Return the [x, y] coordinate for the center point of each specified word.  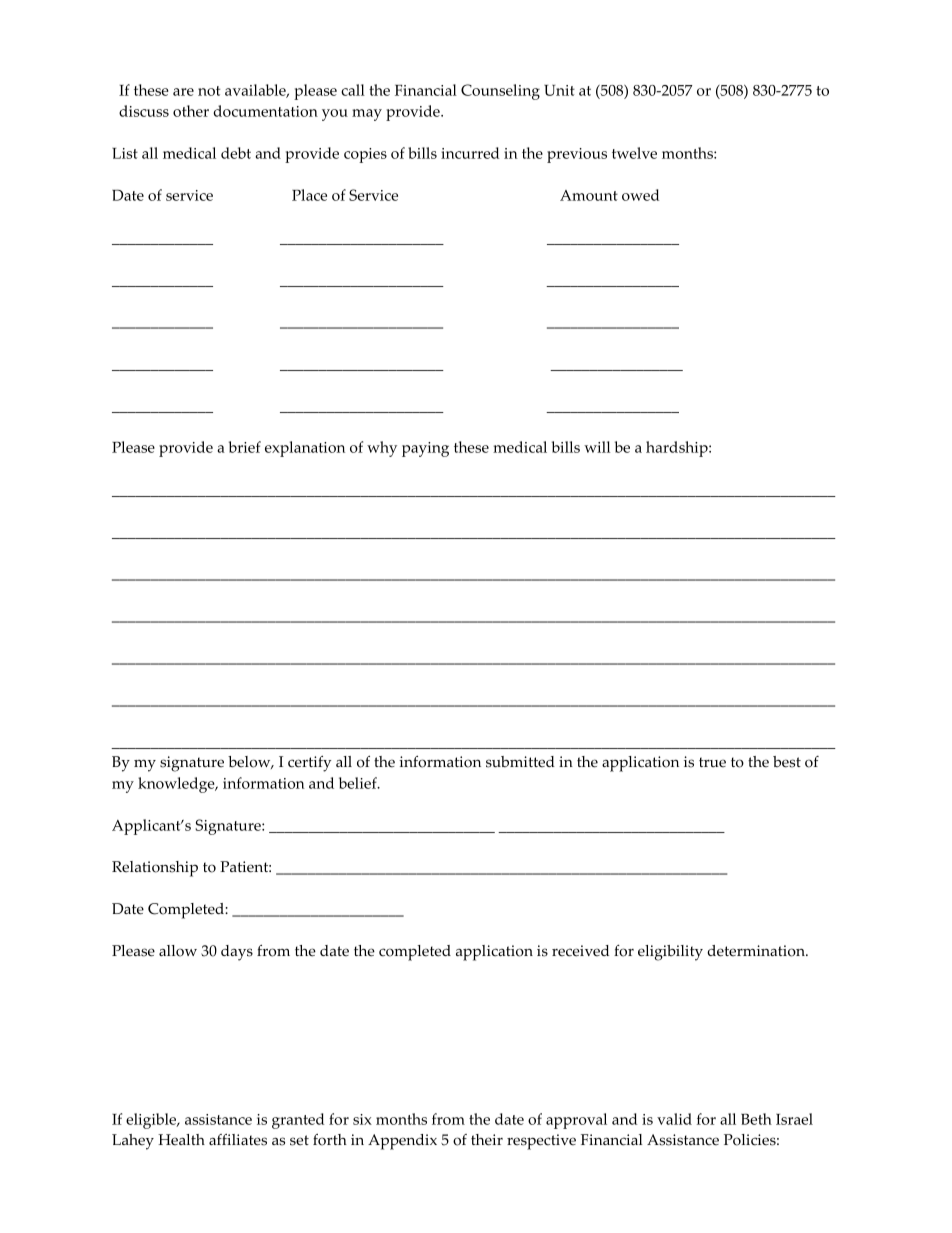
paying [425, 449]
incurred [470, 153]
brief [245, 447]
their [487, 1140]
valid [674, 1119]
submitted [520, 762]
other [191, 111]
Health [181, 1140]
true [712, 762]
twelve [634, 153]
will [597, 447]
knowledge [177, 785]
